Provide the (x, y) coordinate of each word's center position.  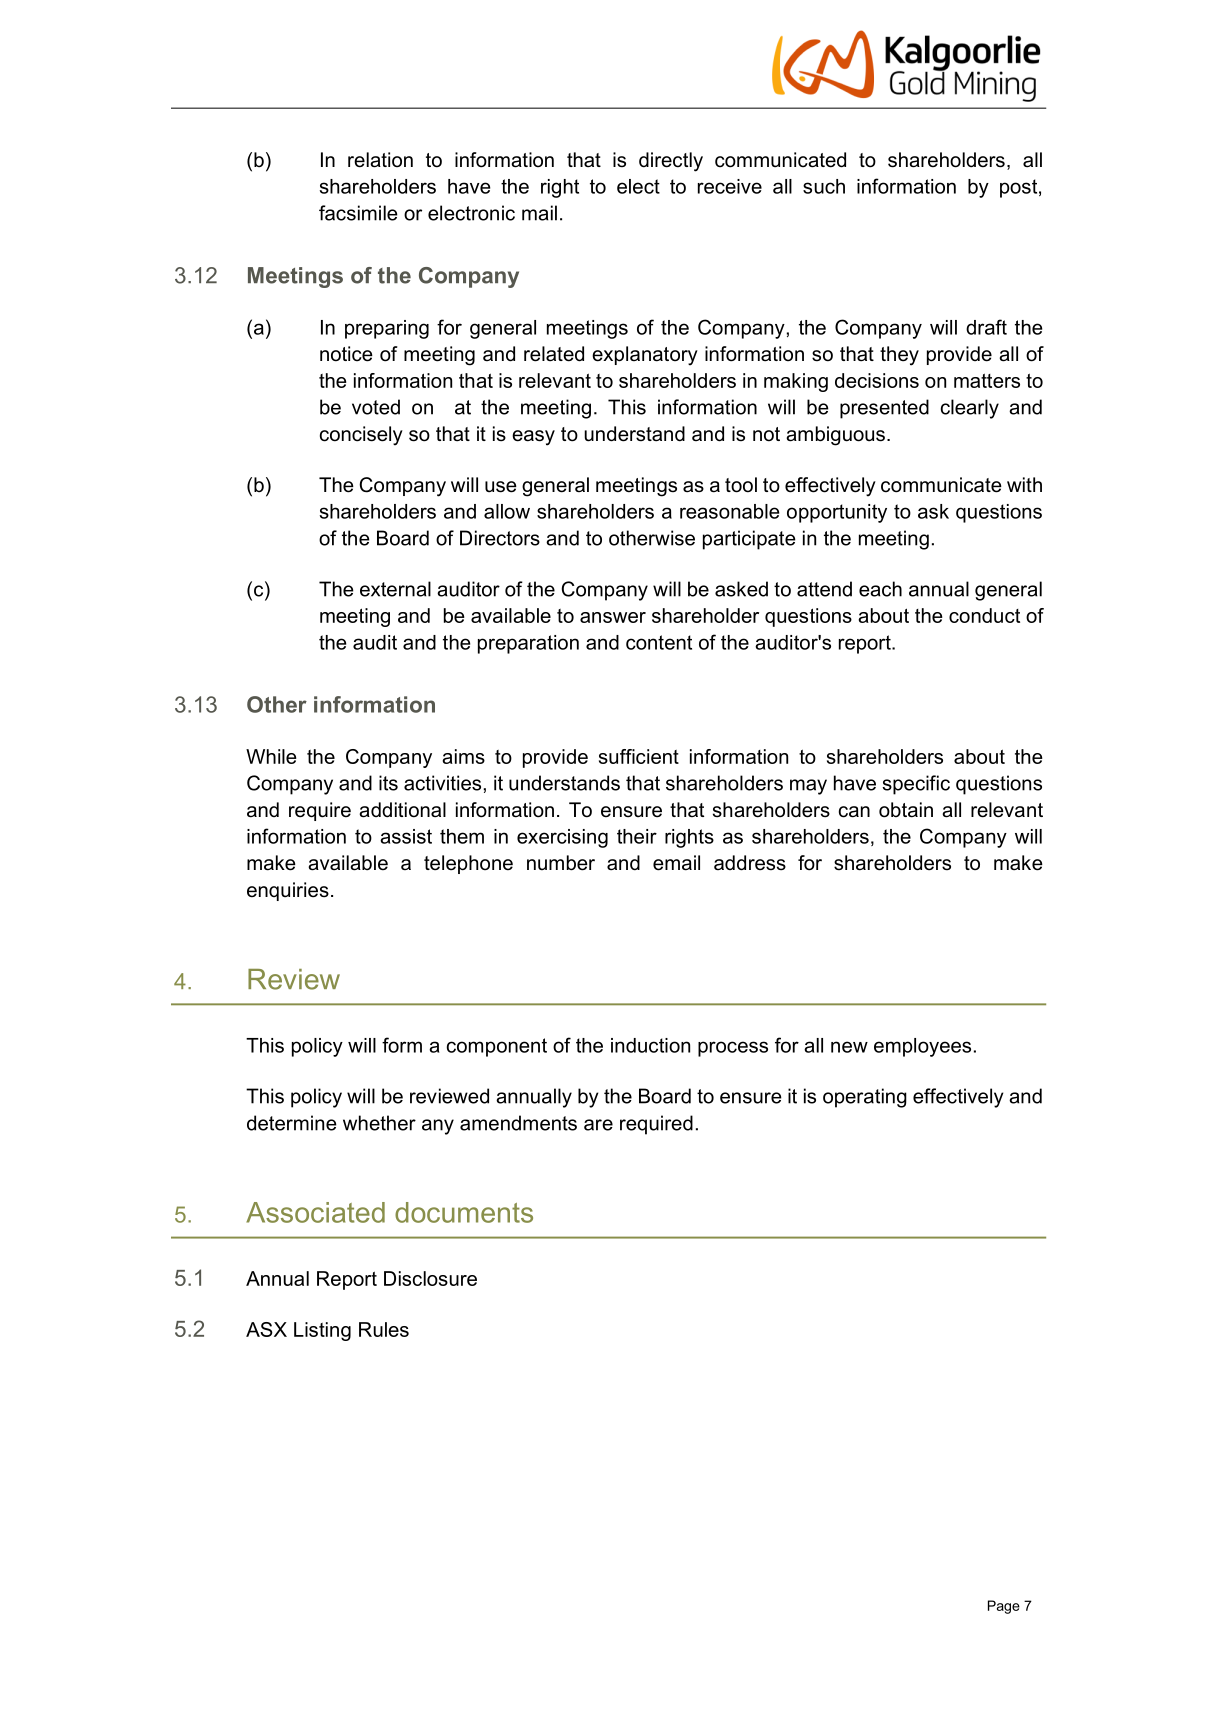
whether (379, 1123)
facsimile (358, 213)
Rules (384, 1329)
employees (922, 1047)
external (395, 589)
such (824, 186)
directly (671, 162)
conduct (984, 615)
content (659, 642)
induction (650, 1045)
